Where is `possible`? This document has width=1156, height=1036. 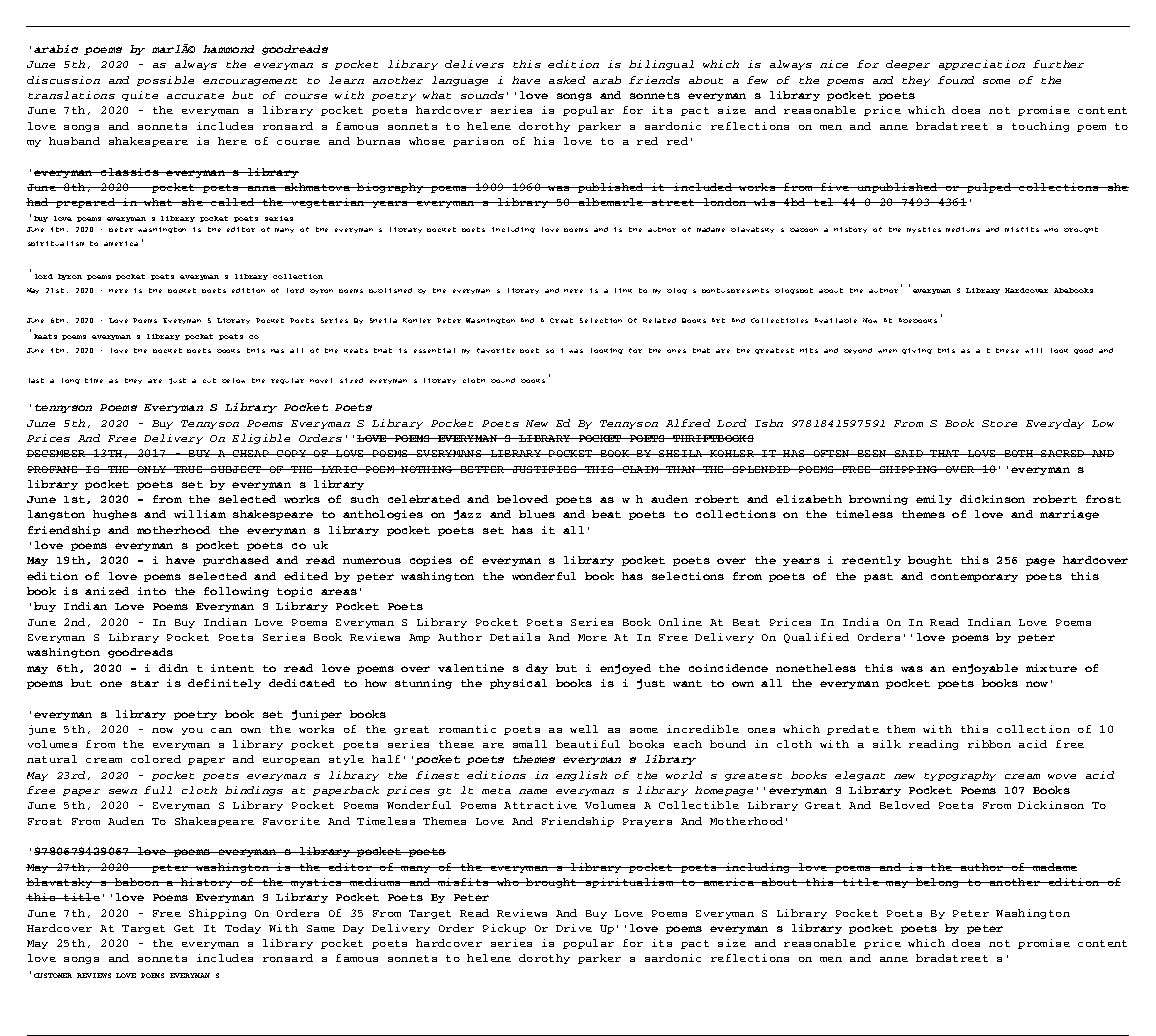
possible is located at coordinates (165, 81).
